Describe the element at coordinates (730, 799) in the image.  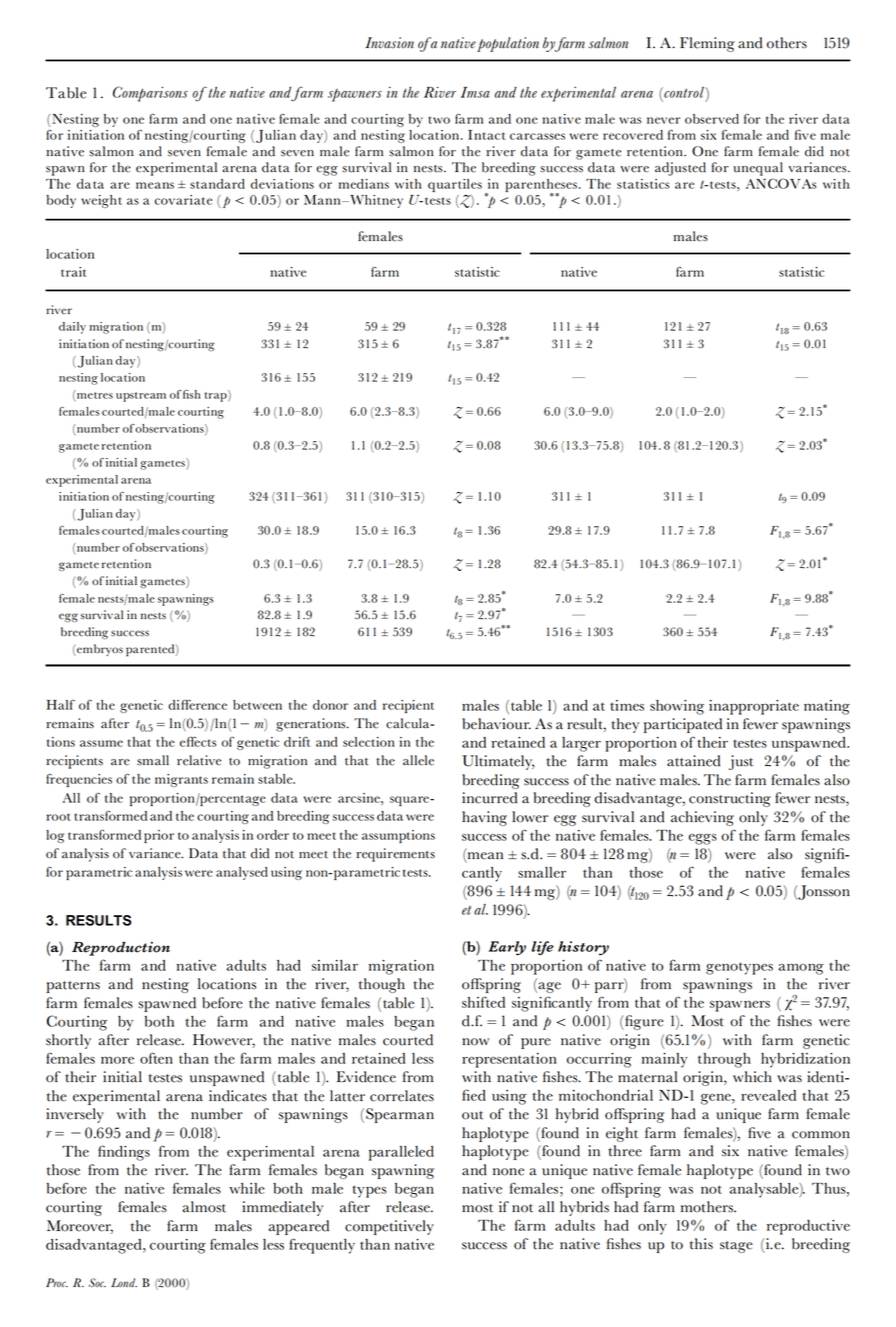
I see `constructing` at that location.
